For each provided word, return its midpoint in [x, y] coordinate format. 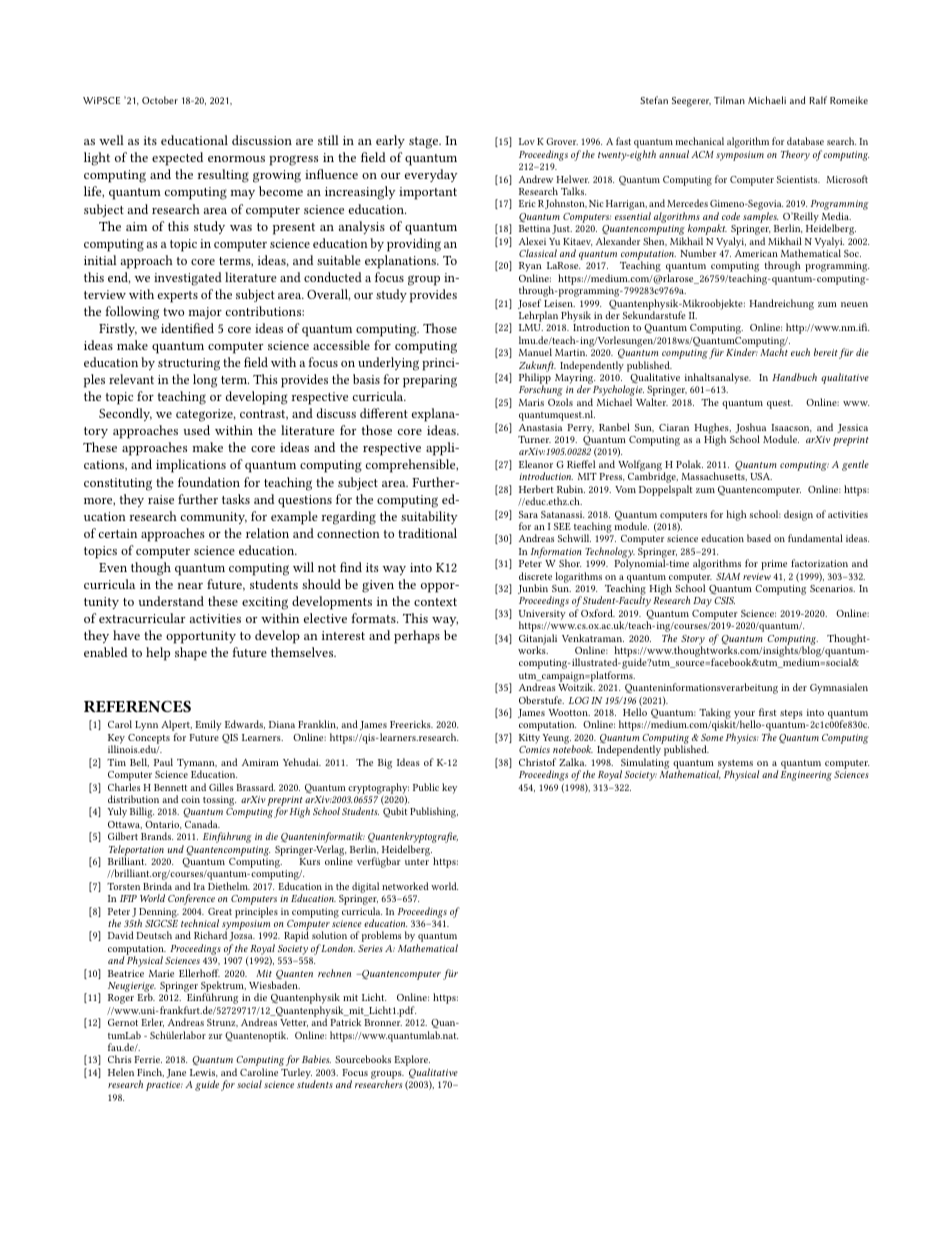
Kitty [529, 739]
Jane [176, 1073]
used [196, 430]
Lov [527, 141]
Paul [163, 762]
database [805, 141]
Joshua [750, 429]
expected [177, 159]
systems [735, 765]
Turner [534, 439]
